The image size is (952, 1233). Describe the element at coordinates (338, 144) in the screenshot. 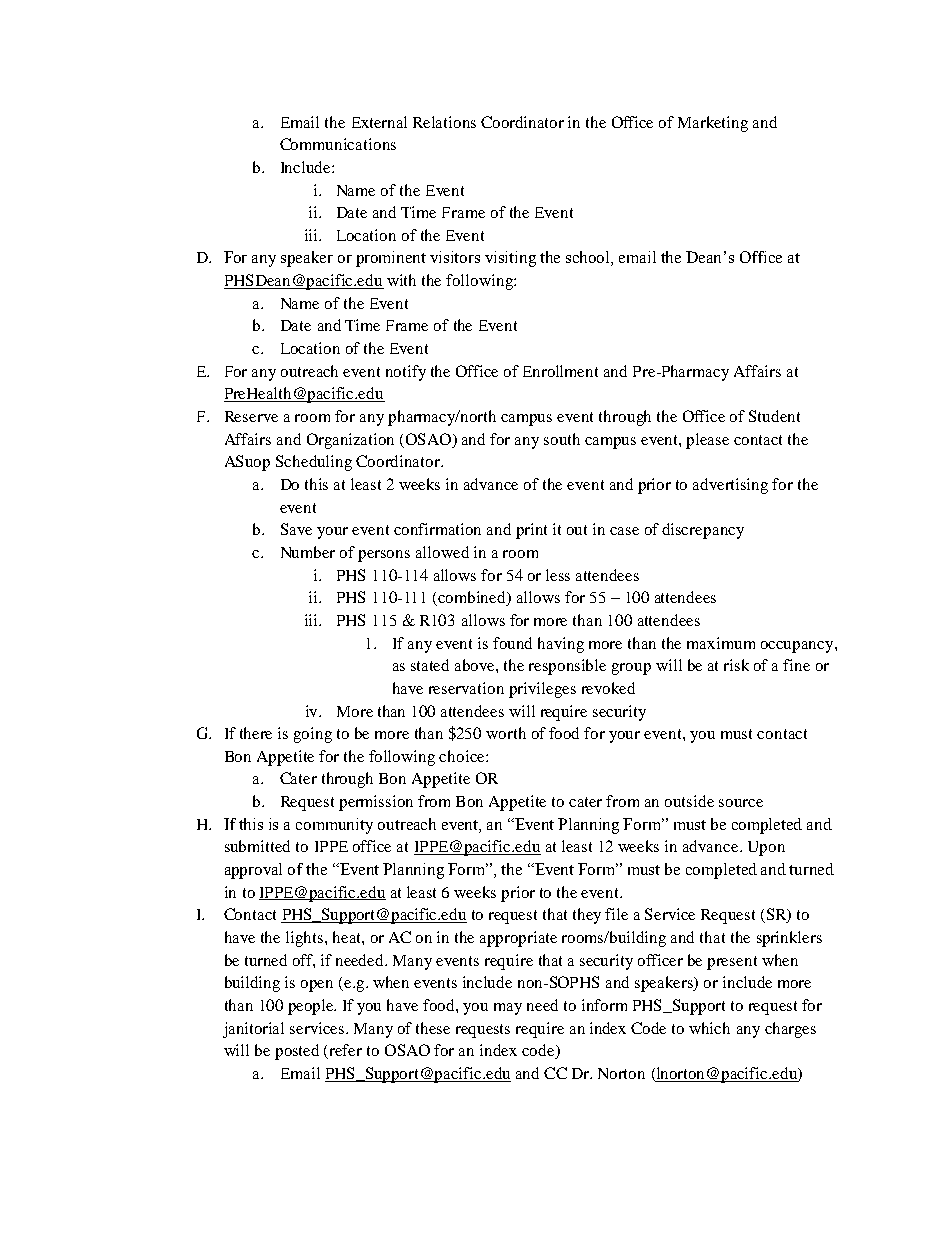

I see `Communications` at that location.
